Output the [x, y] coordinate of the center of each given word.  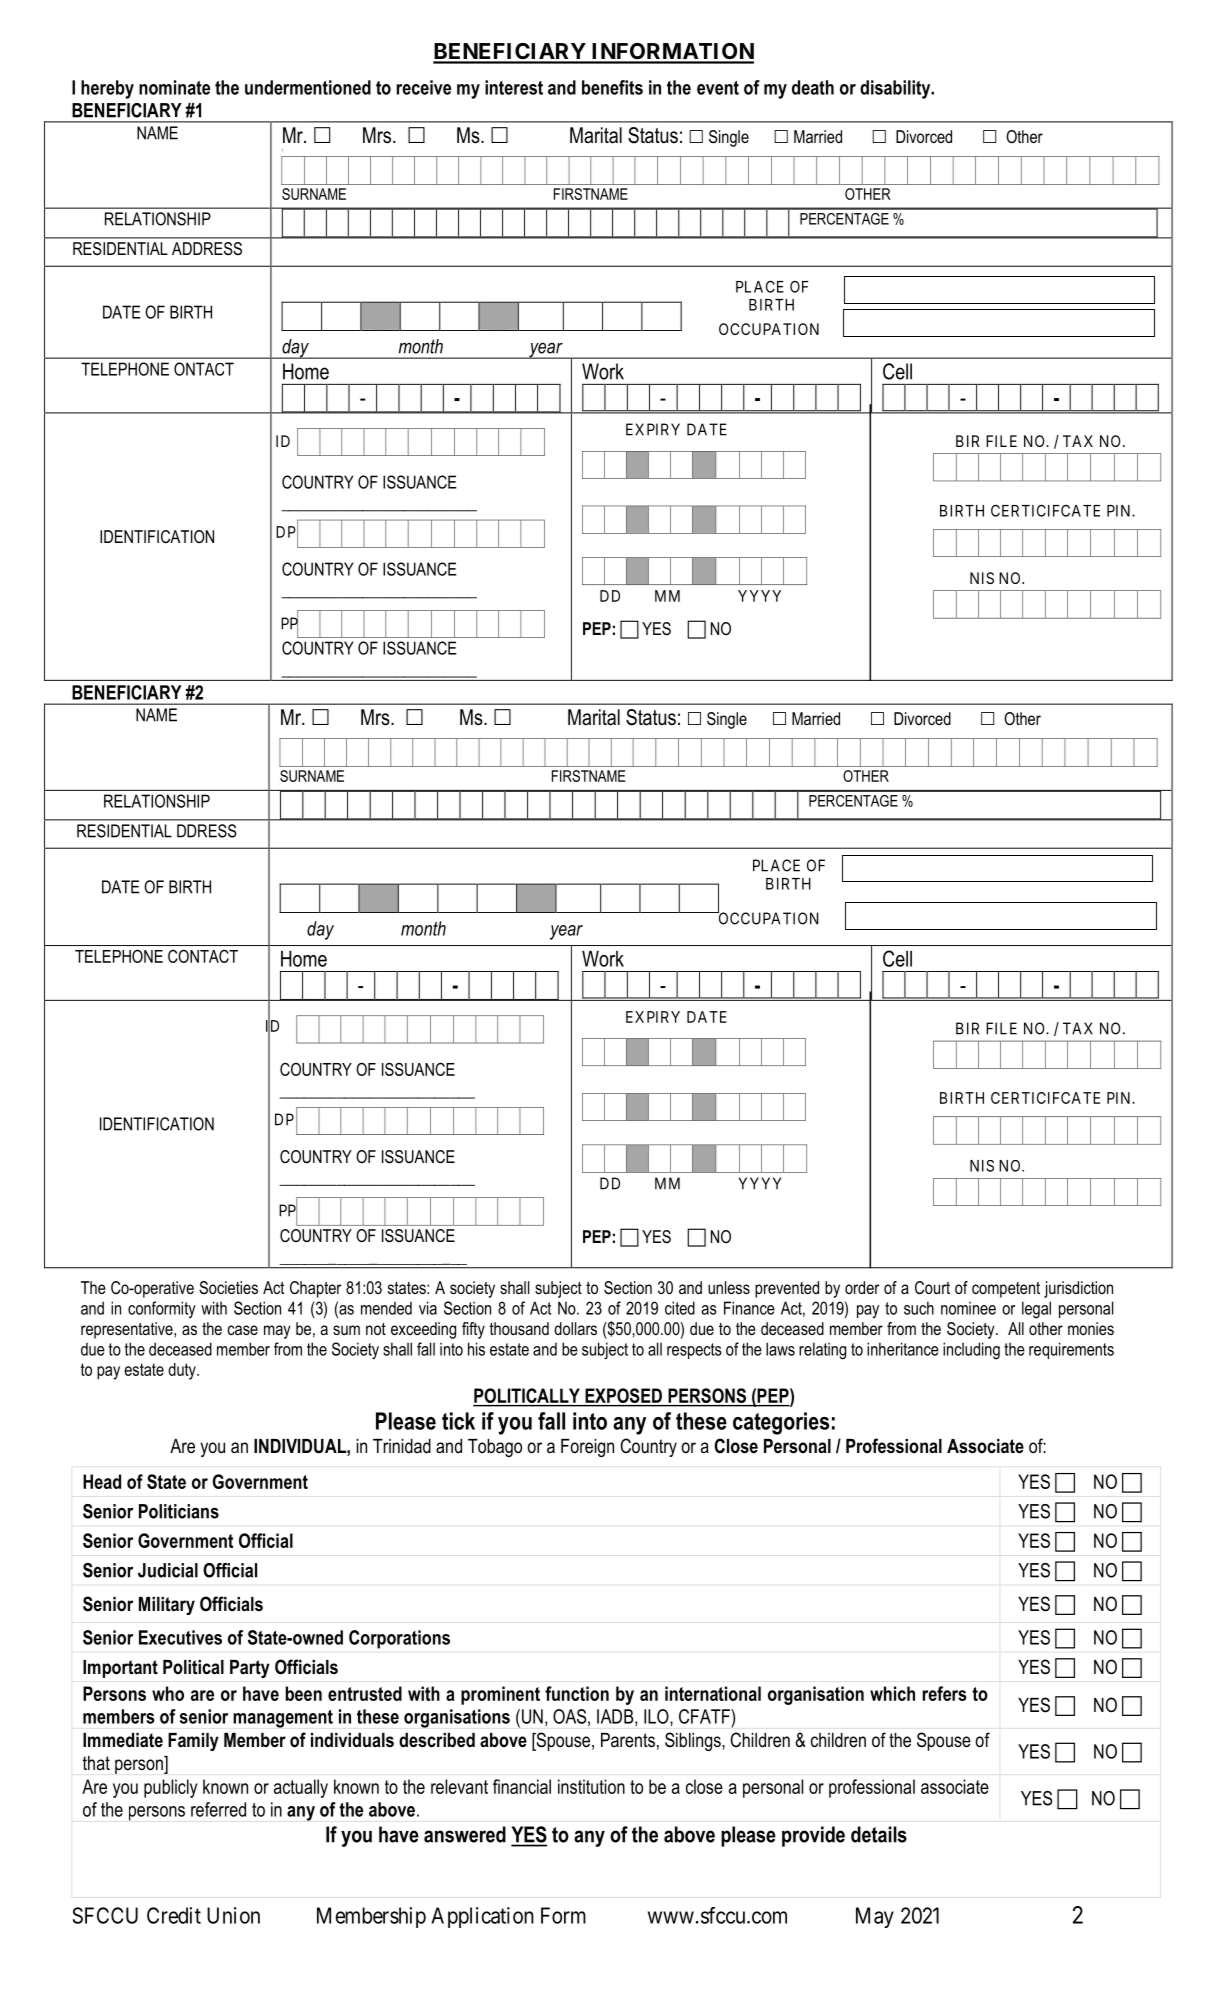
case [243, 1330]
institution [591, 1786]
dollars [575, 1328]
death [813, 87]
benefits [612, 87]
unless [729, 1287]
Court [932, 1287]
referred [218, 1809]
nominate [174, 87]
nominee [968, 1308]
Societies [228, 1288]
